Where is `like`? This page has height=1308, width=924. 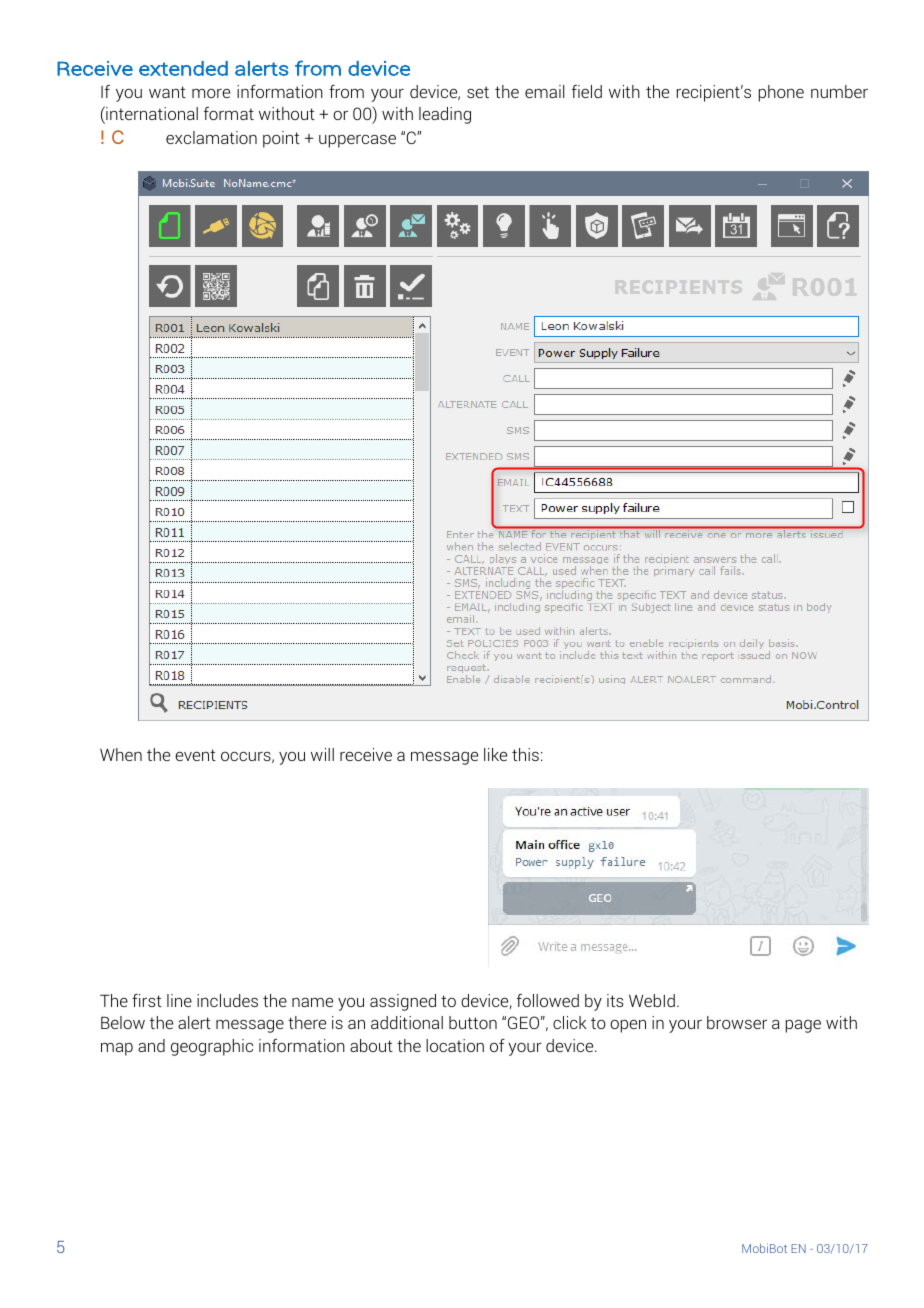 like is located at coordinates (495, 754).
